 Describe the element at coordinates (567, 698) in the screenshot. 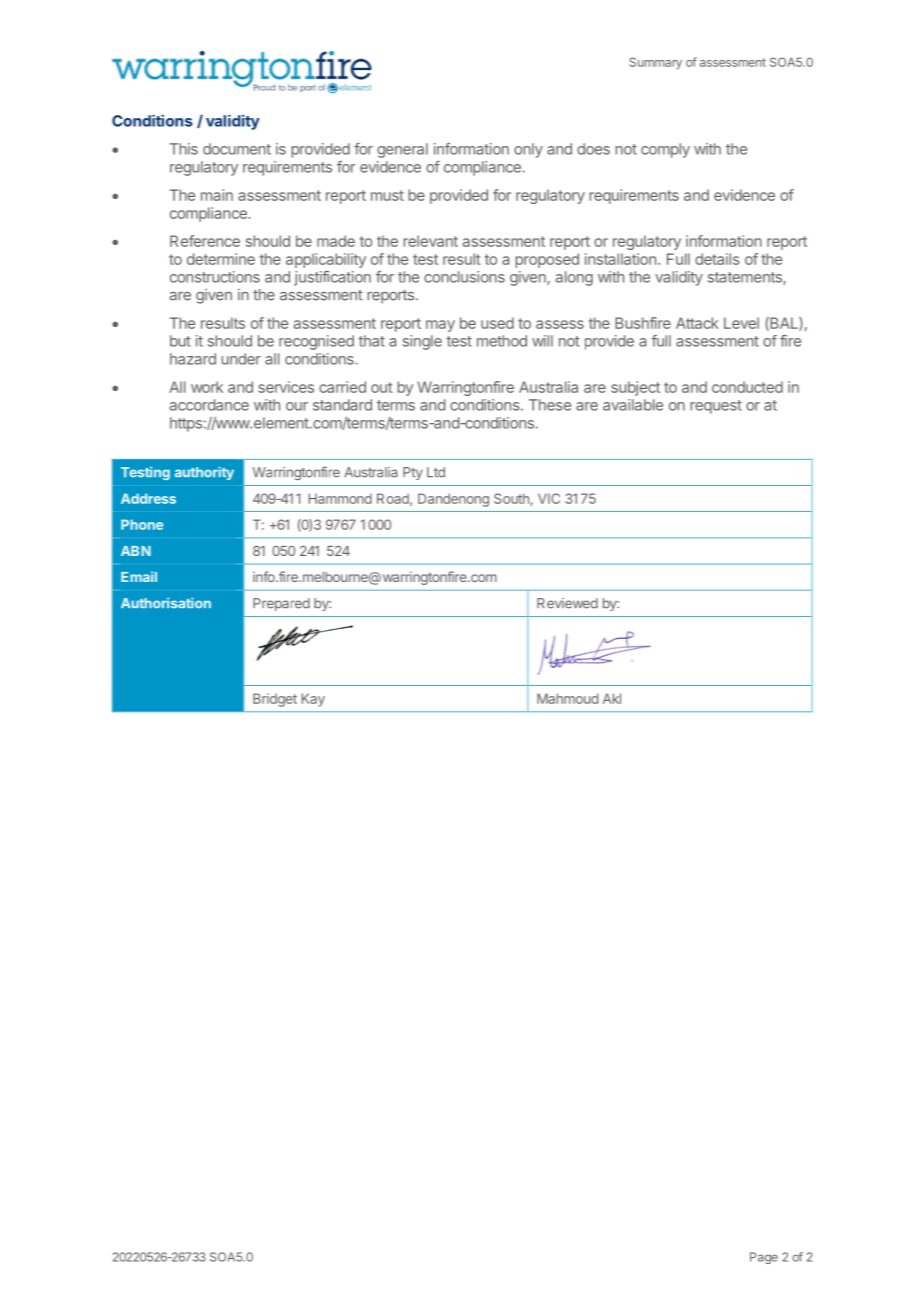

I see `Mahmoud` at that location.
